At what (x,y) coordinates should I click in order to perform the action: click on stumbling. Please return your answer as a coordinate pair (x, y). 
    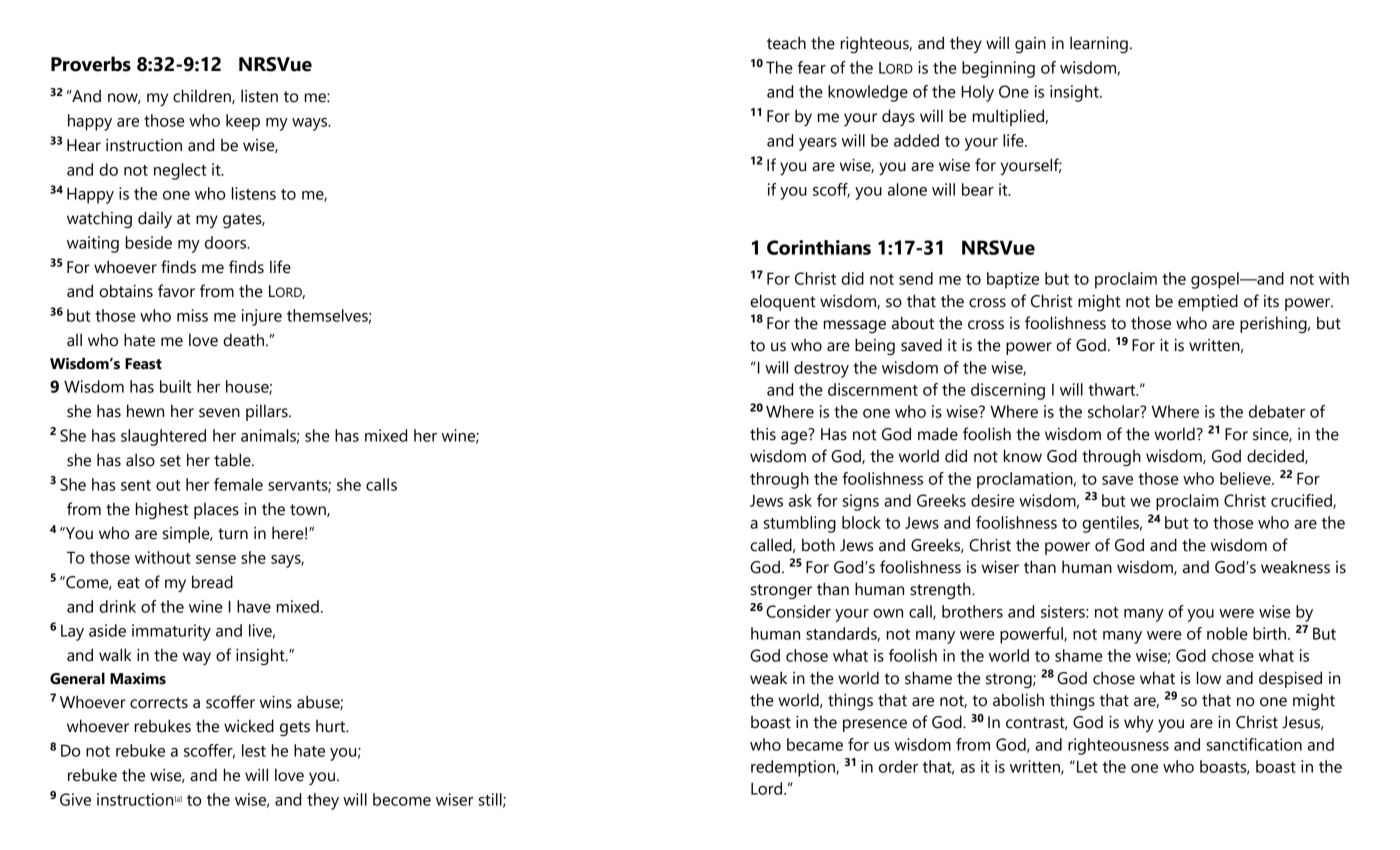
    Looking at the image, I should click on (800, 524).
